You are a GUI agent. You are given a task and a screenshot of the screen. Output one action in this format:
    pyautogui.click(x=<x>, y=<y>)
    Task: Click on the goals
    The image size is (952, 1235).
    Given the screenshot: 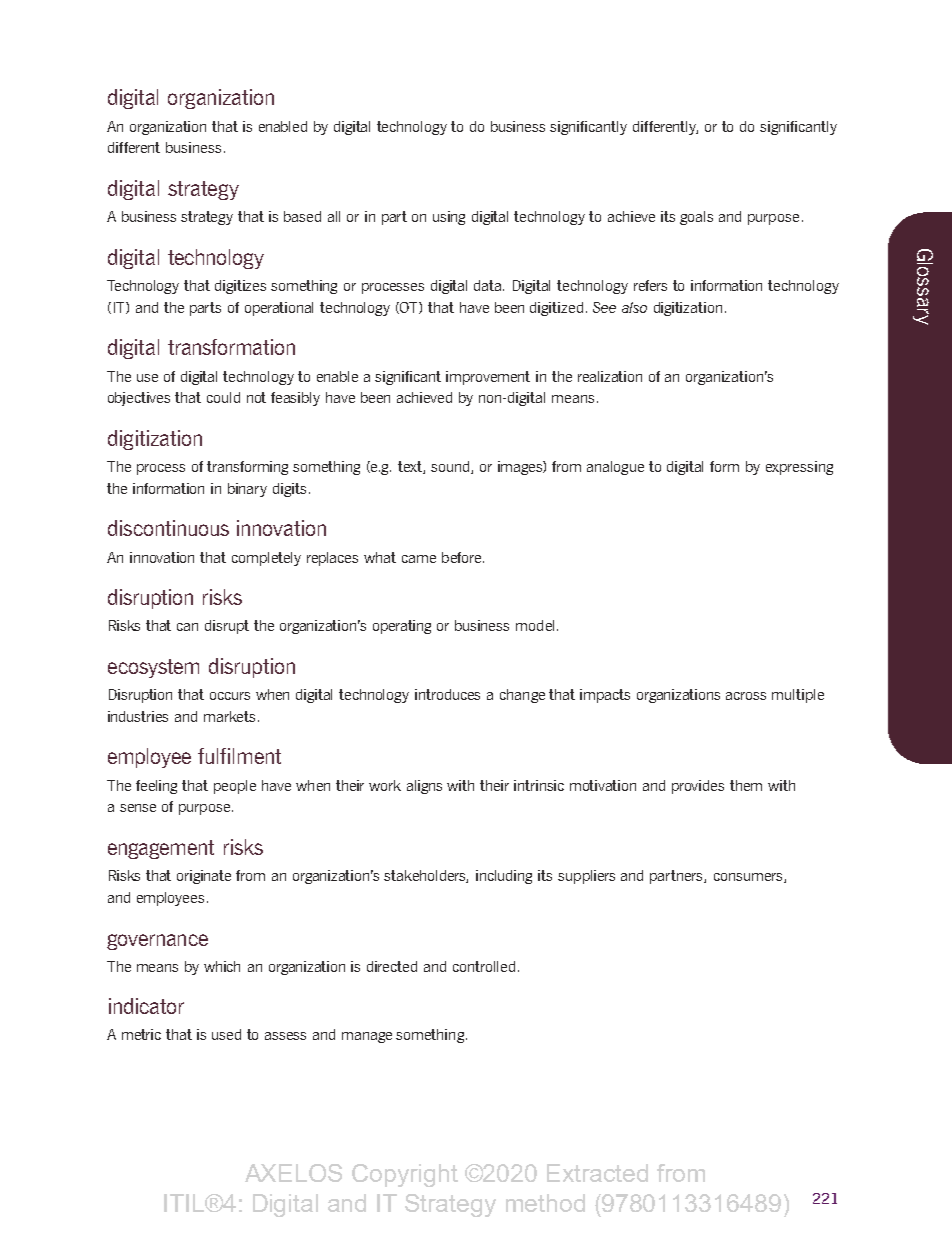 What is the action you would take?
    pyautogui.click(x=696, y=218)
